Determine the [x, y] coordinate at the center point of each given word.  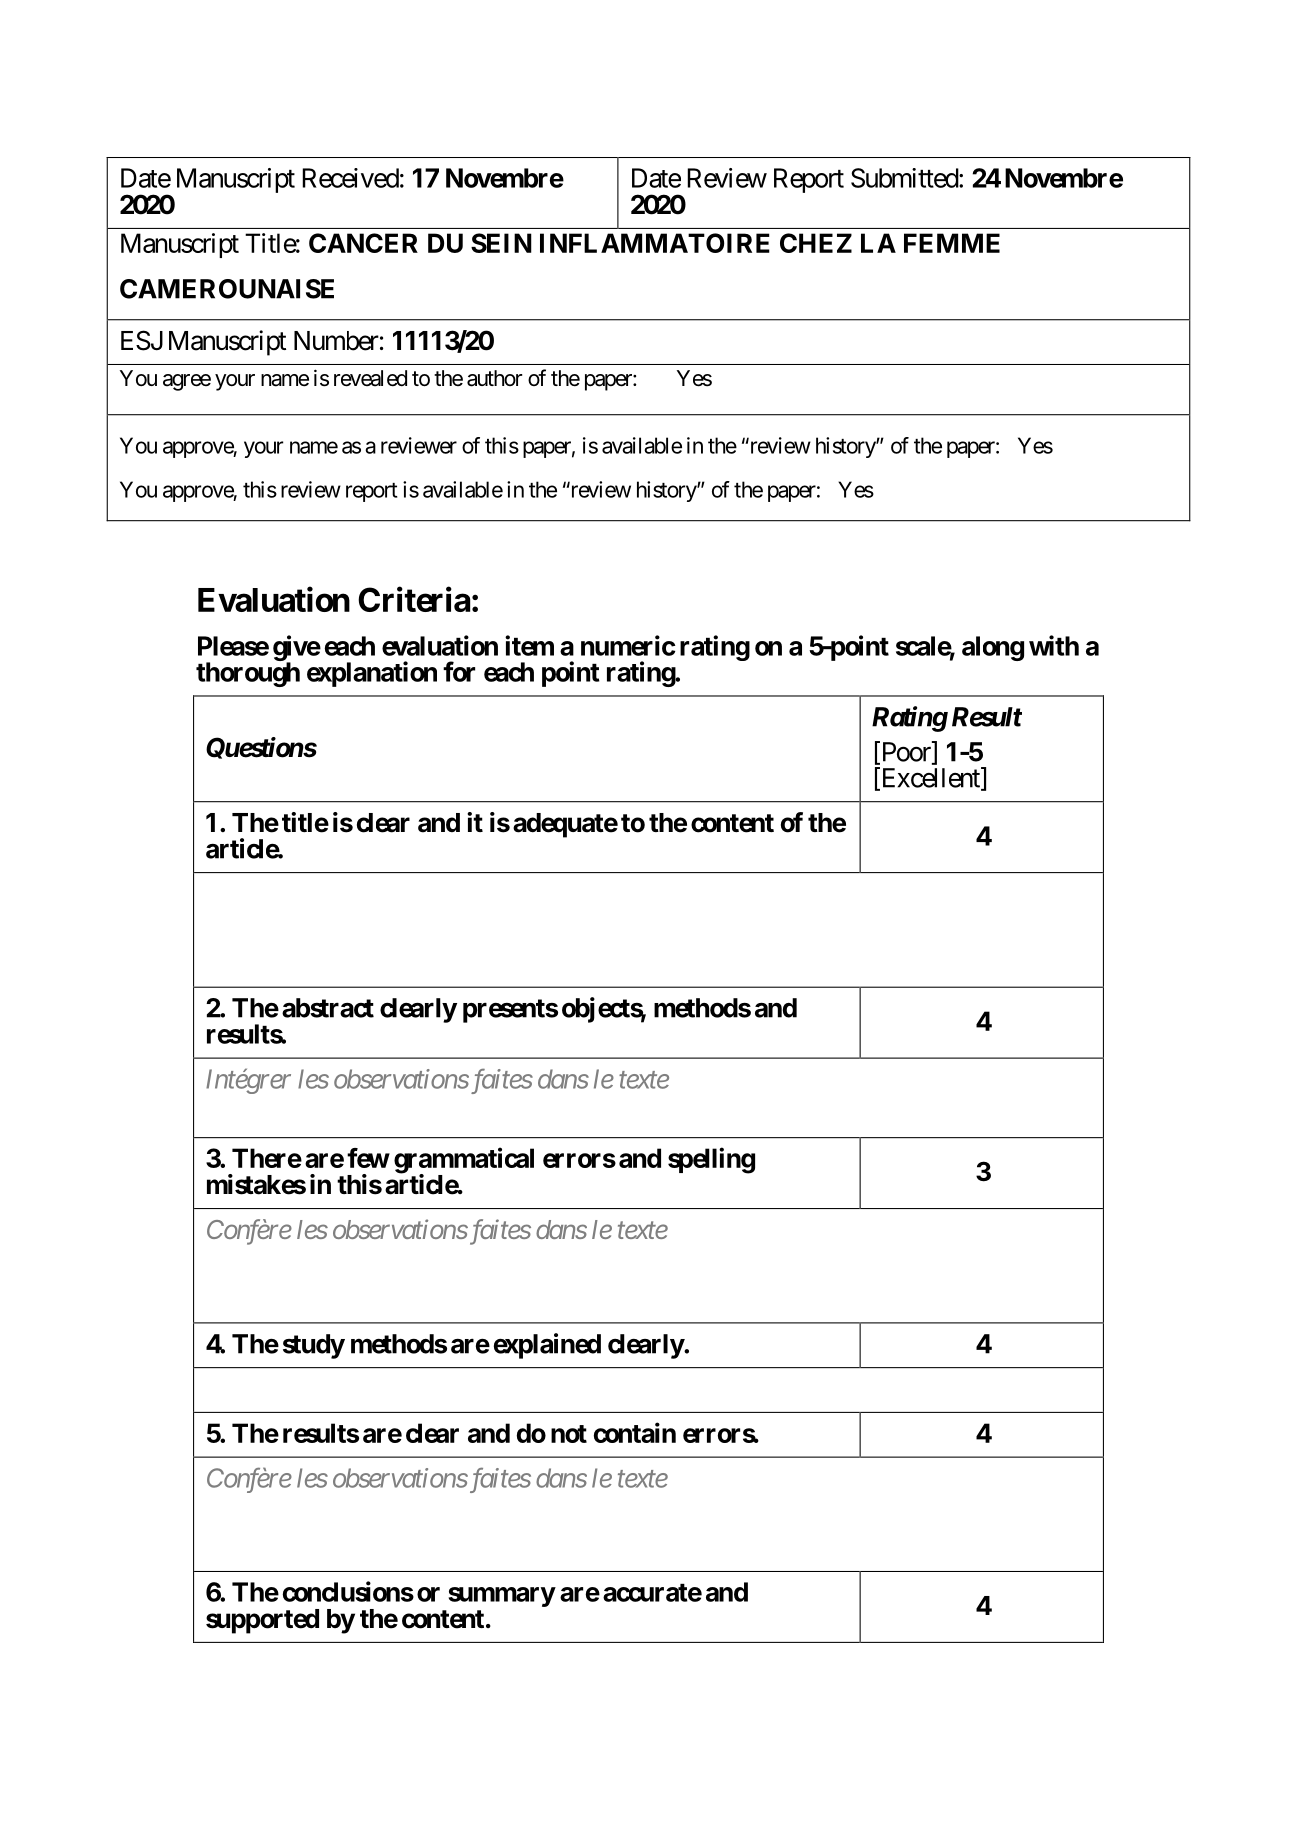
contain [635, 1432]
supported [262, 1621]
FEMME [952, 243]
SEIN [501, 243]
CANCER [363, 243]
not [569, 1434]
